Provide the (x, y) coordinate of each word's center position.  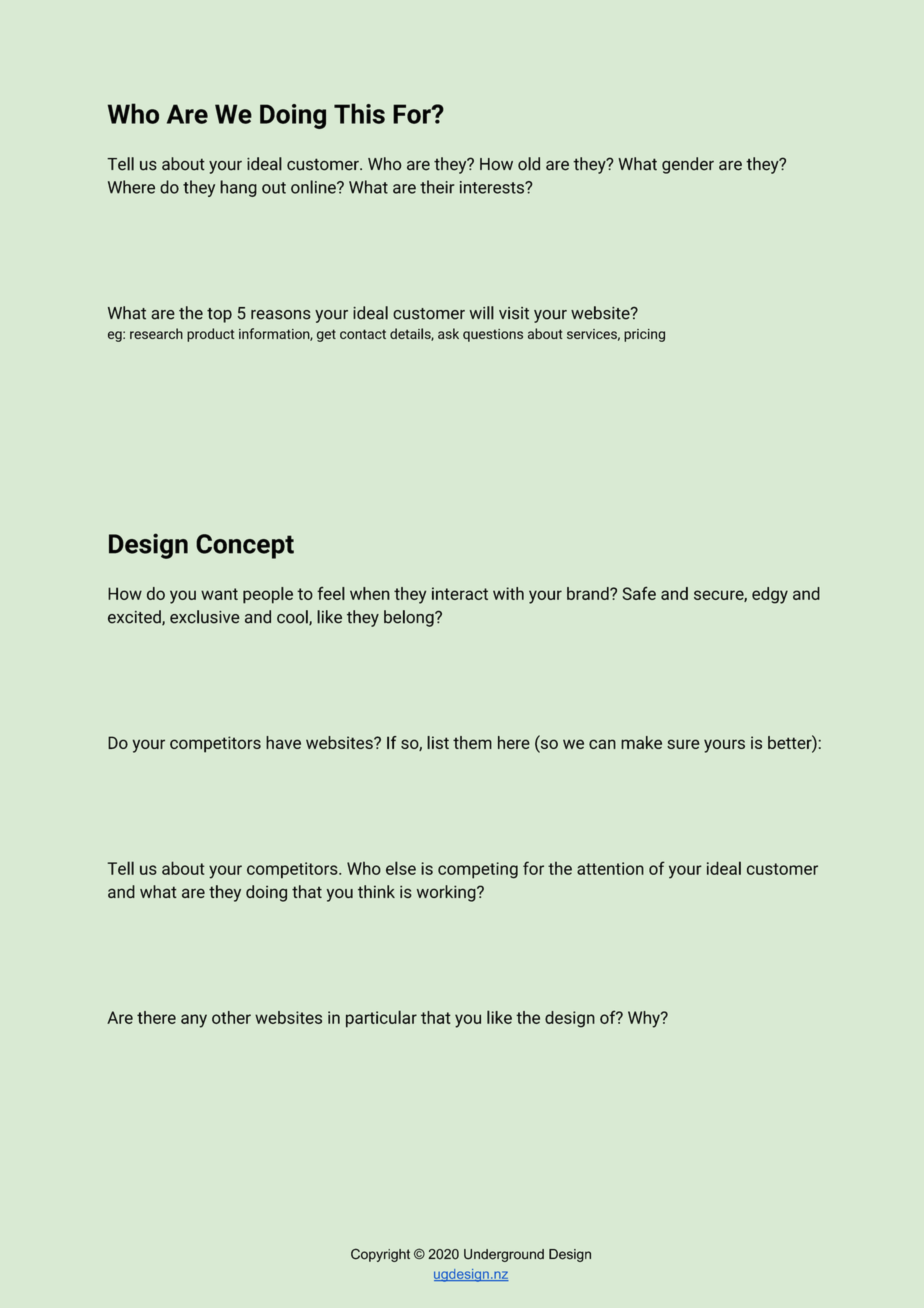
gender (688, 165)
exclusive (205, 617)
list (438, 742)
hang (238, 188)
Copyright (380, 1255)
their (437, 187)
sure (683, 744)
